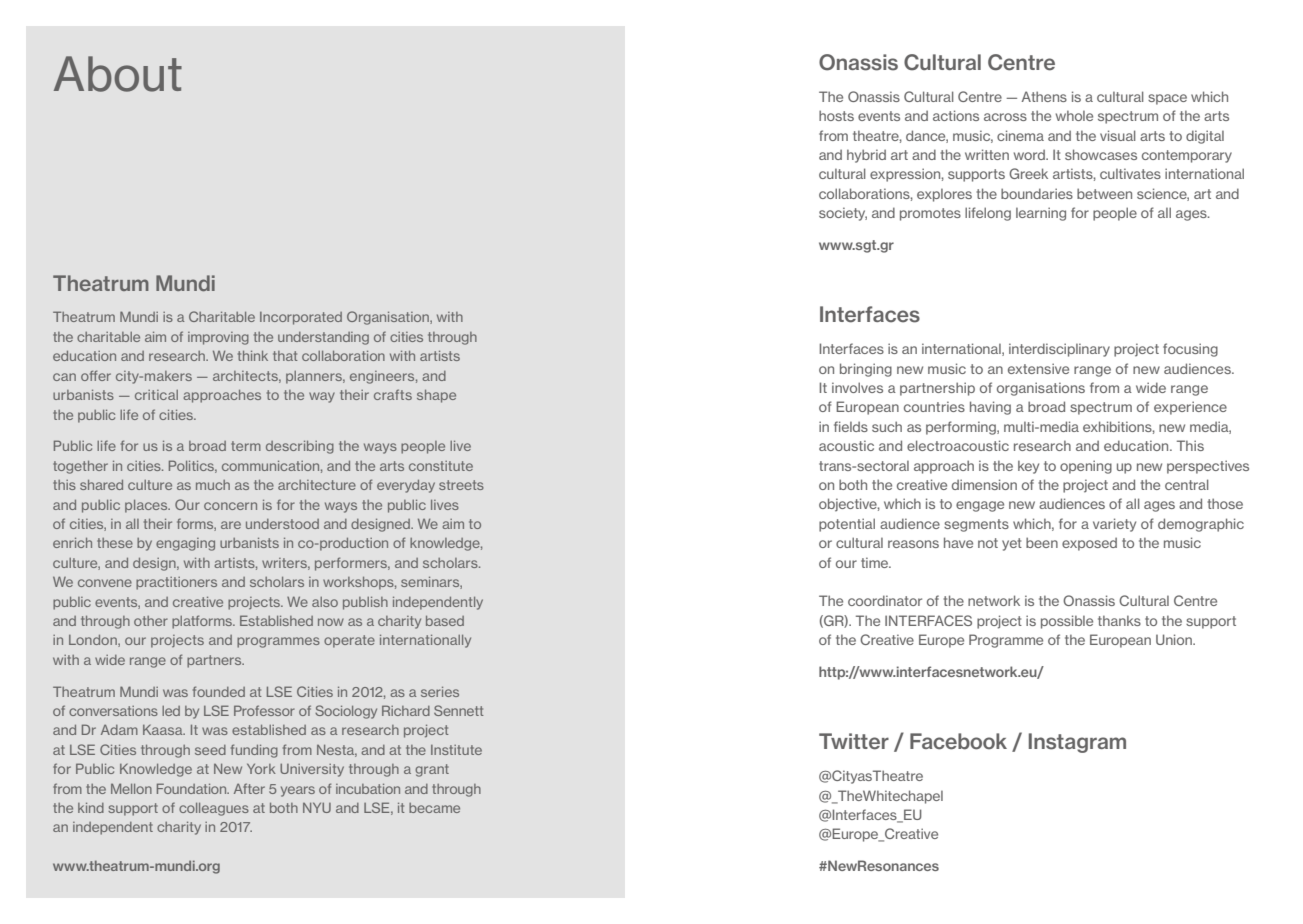 This document has height=924, width=1303. What do you see at coordinates (193, 788) in the document?
I see `Foundation` at bounding box center [193, 788].
